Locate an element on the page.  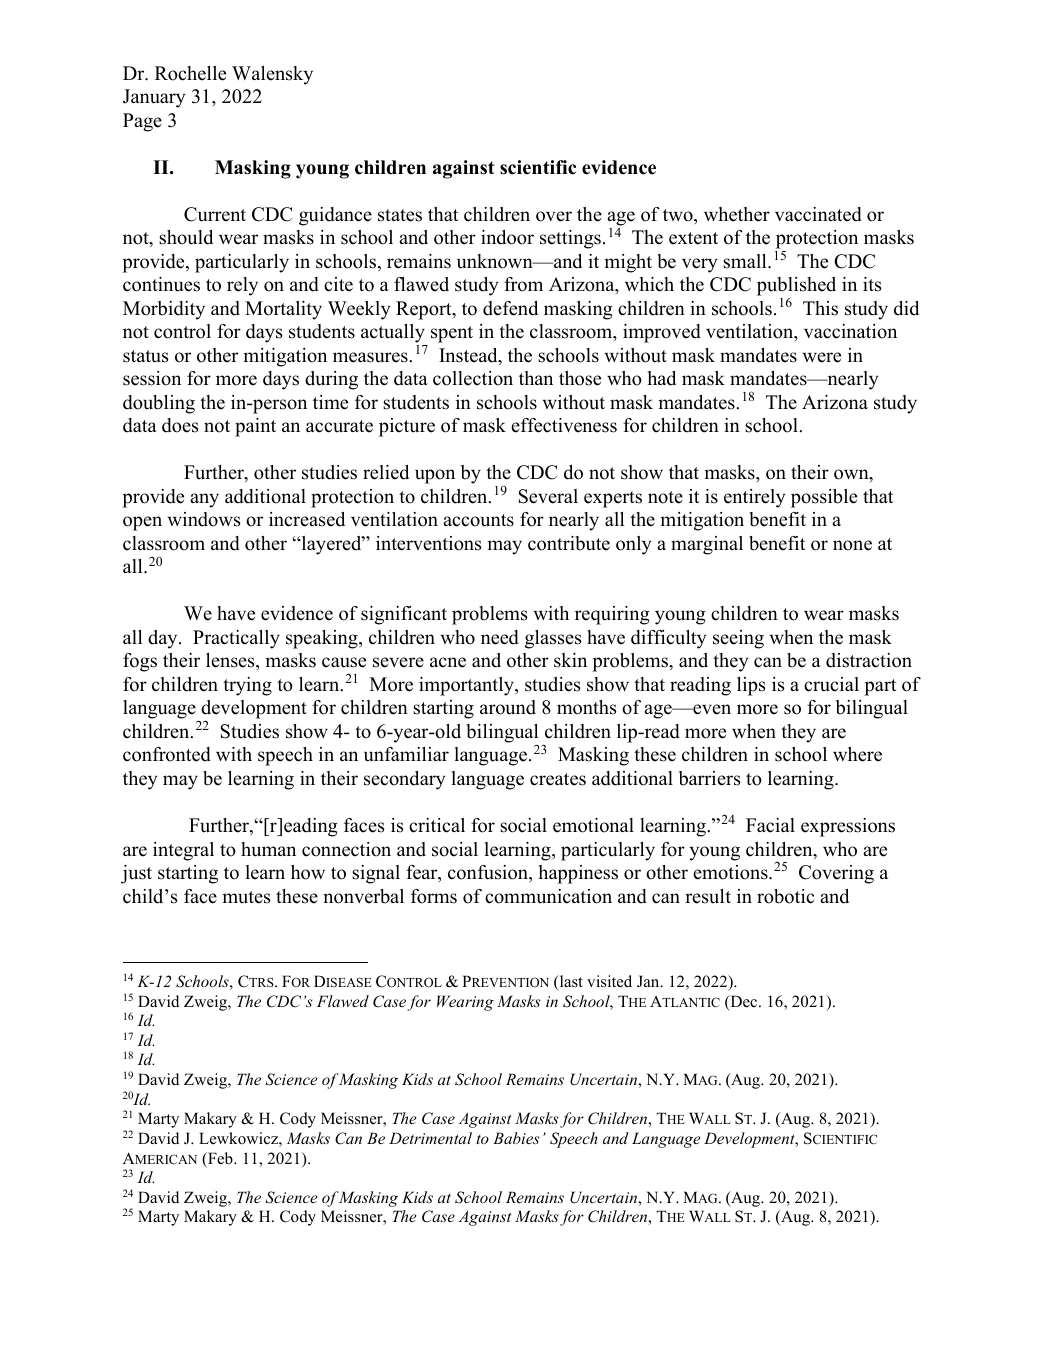
Dec is located at coordinates (744, 1002).
